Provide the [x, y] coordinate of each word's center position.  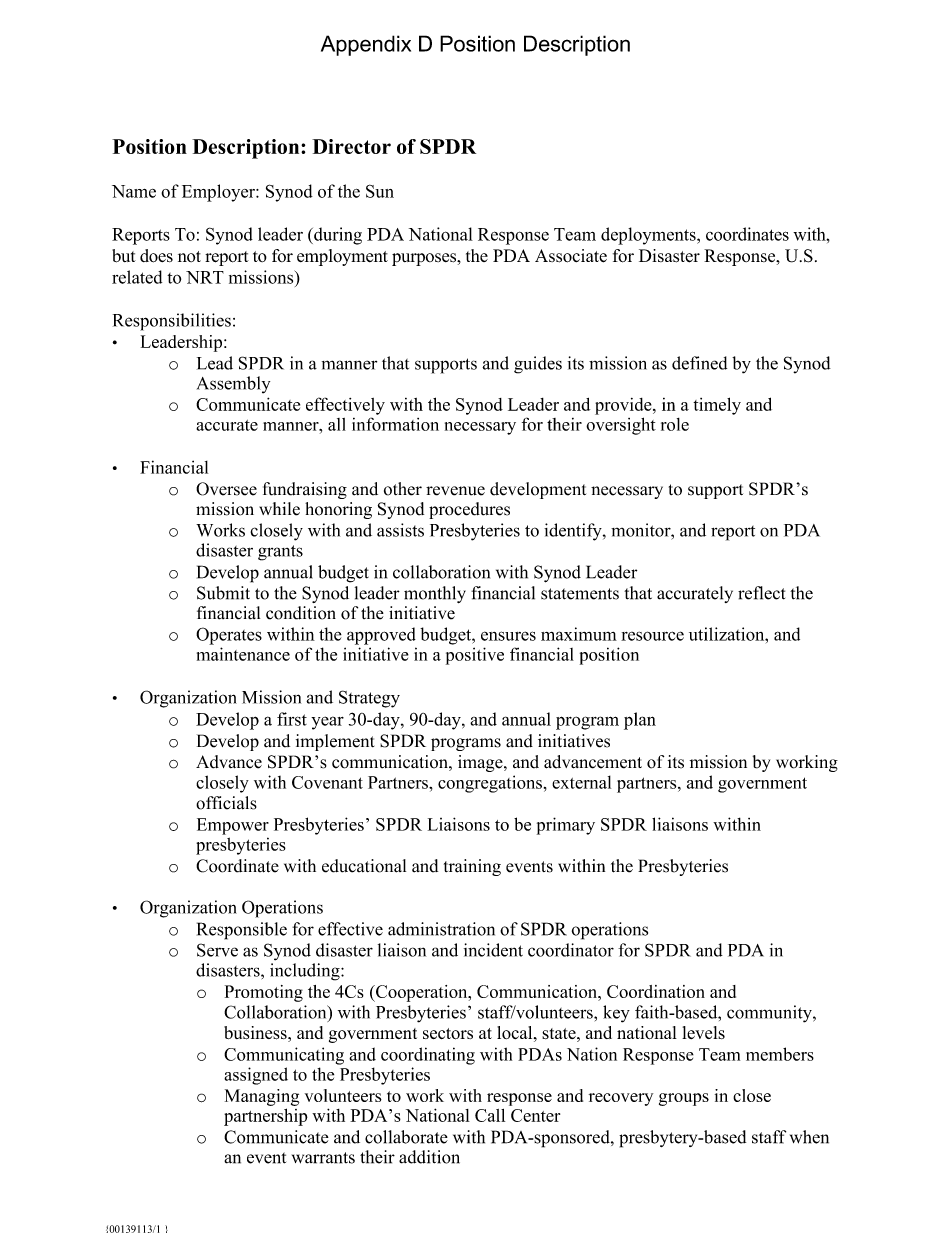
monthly [435, 594]
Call [490, 1115]
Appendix [366, 45]
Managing [262, 1097]
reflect [761, 593]
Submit [223, 593]
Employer [219, 193]
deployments [649, 236]
